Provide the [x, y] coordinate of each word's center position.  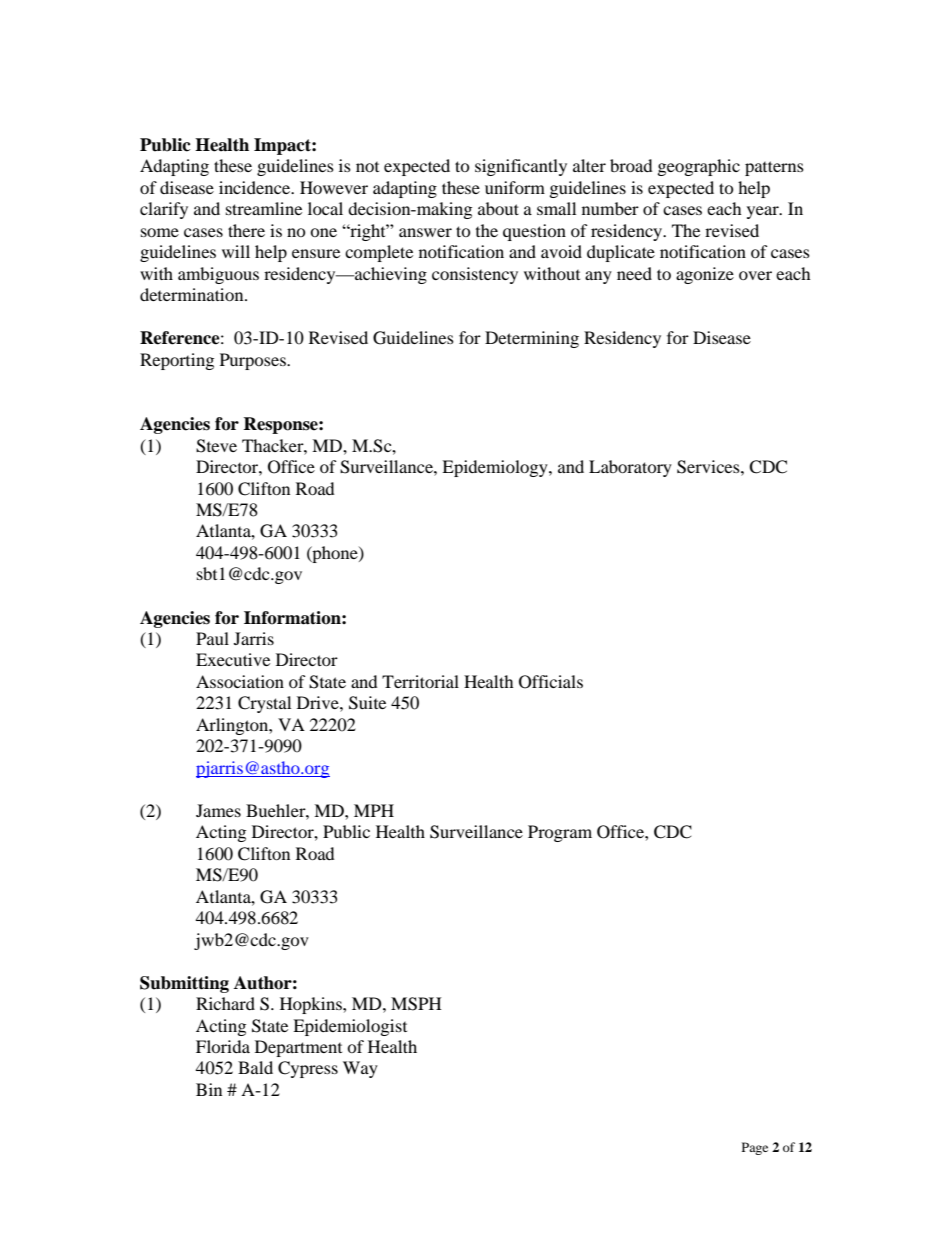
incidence [255, 187]
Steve [216, 446]
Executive [233, 659]
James [218, 810]
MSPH [416, 1004]
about [498, 208]
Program [560, 833]
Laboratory [630, 468]
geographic [699, 167]
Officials [551, 682]
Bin [209, 1089]
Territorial [420, 681]
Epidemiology [496, 468]
